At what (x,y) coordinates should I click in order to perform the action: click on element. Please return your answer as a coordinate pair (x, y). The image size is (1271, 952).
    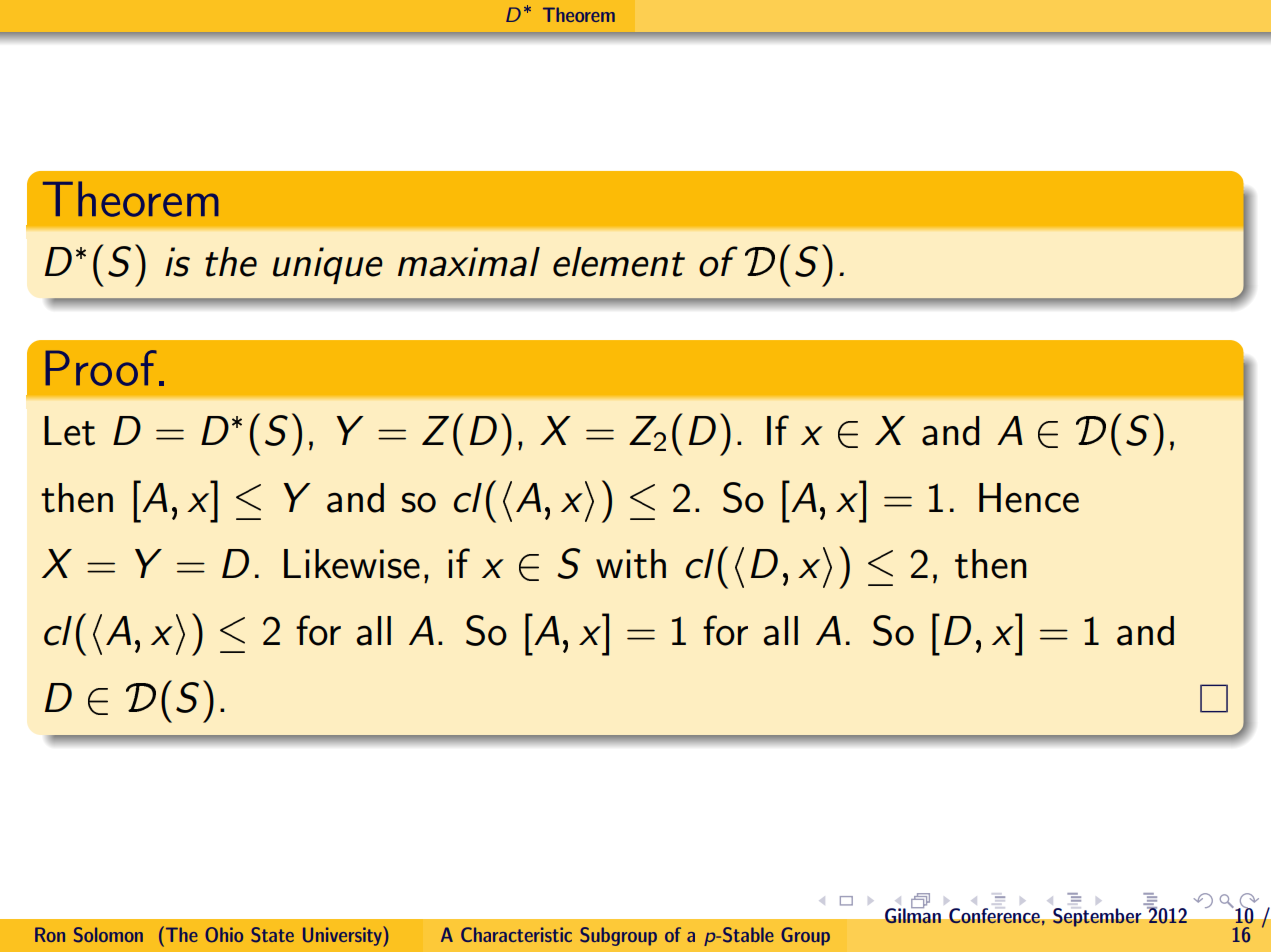
    Looking at the image, I should click on (619, 262).
